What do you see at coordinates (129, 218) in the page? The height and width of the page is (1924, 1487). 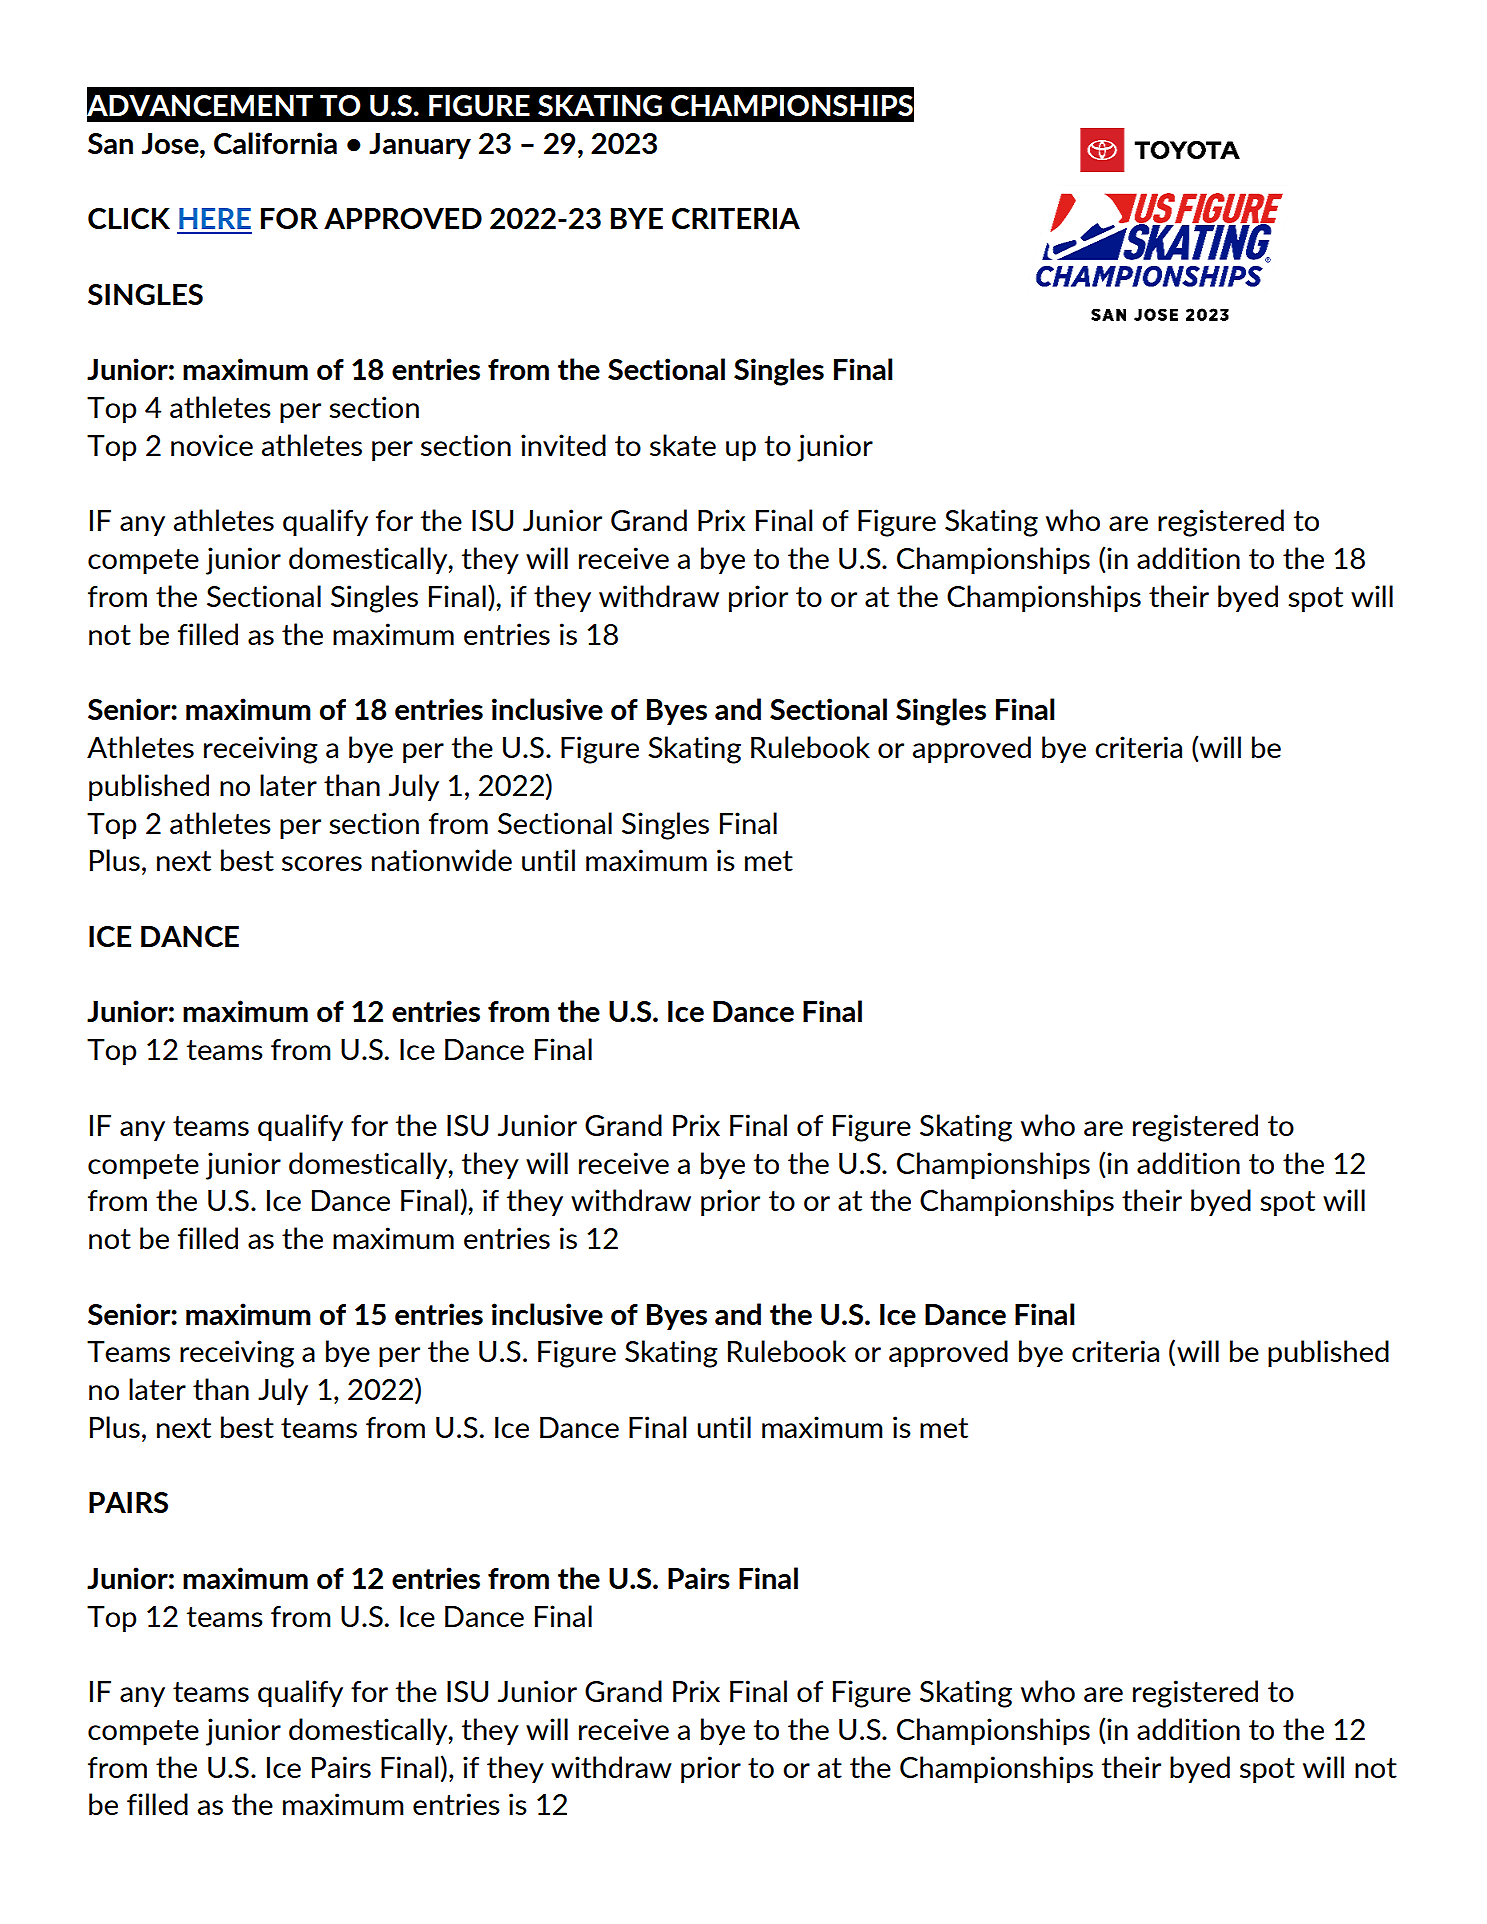 I see `CLICK` at bounding box center [129, 218].
